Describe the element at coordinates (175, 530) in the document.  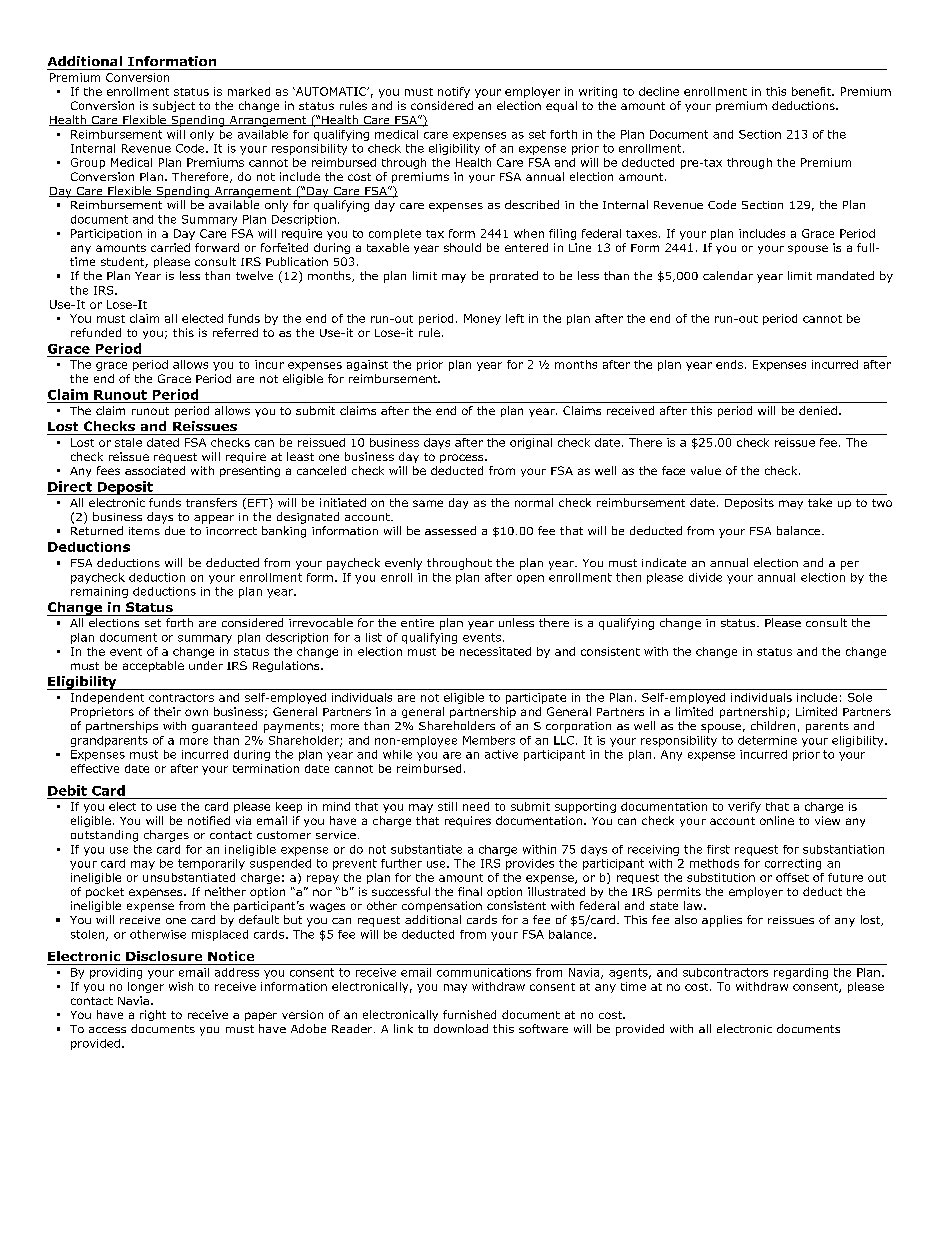
I see `due` at that location.
